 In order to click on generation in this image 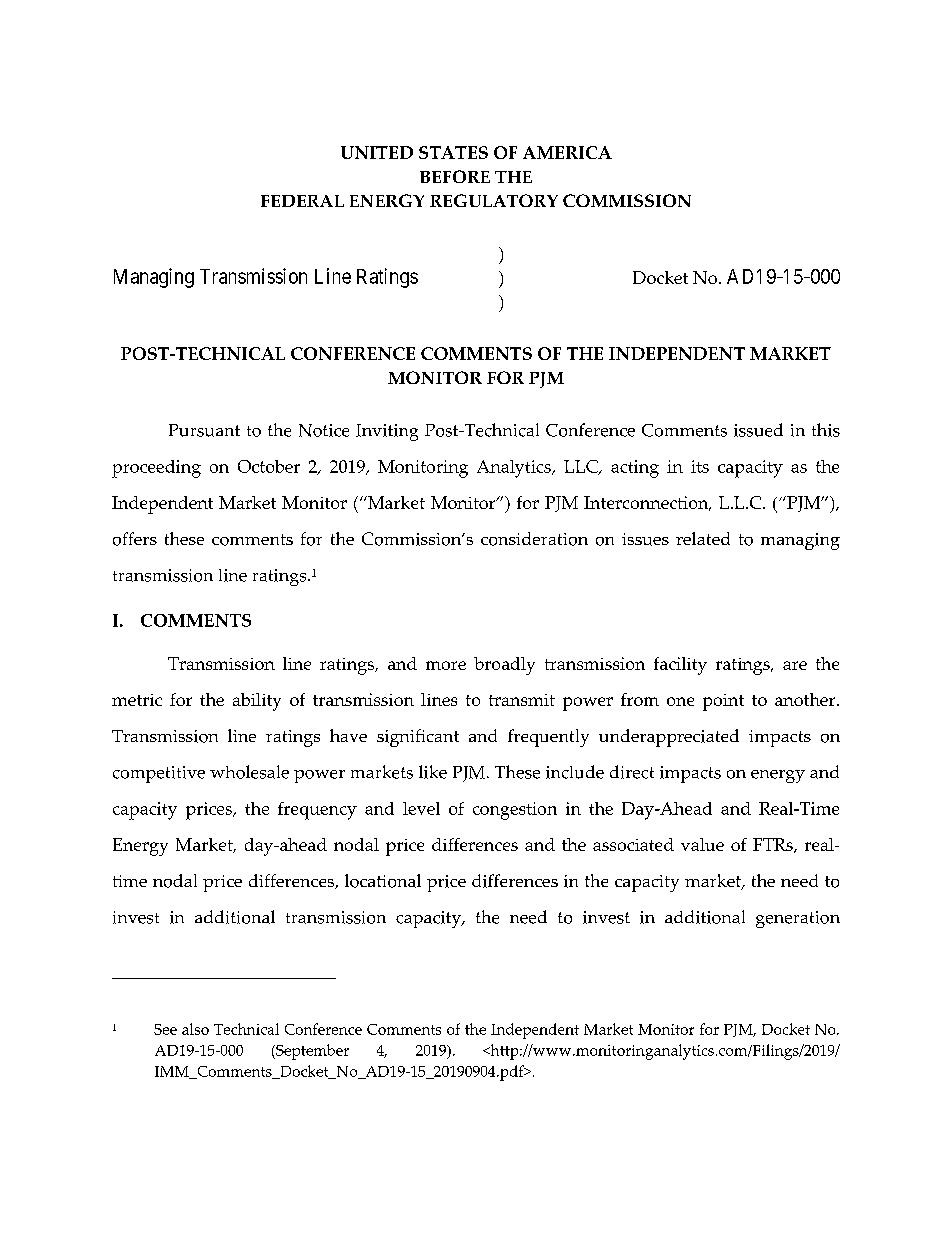, I will do `click(798, 919)`.
